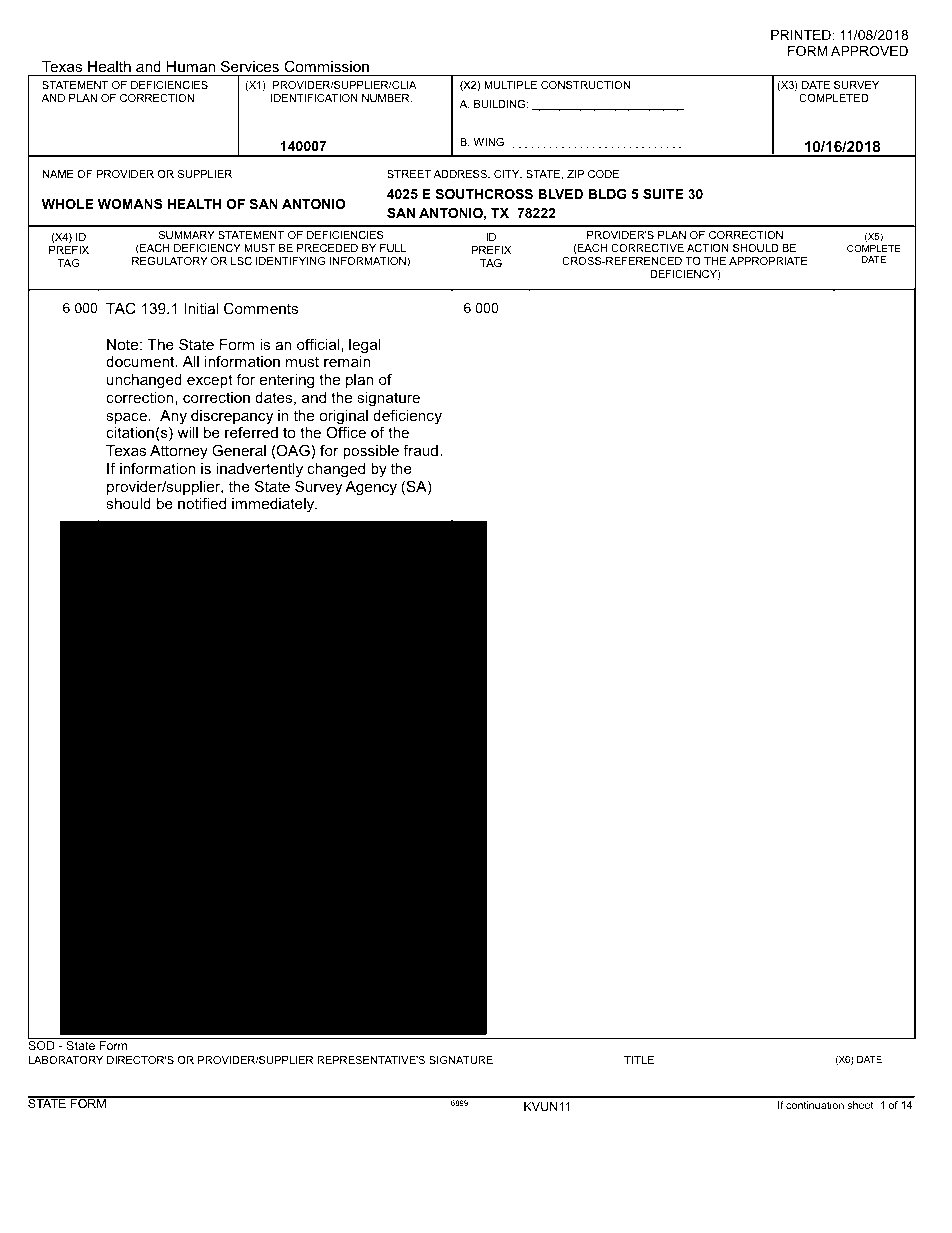  What do you see at coordinates (639, 1060) in the screenshot?
I see `TITLE` at bounding box center [639, 1060].
